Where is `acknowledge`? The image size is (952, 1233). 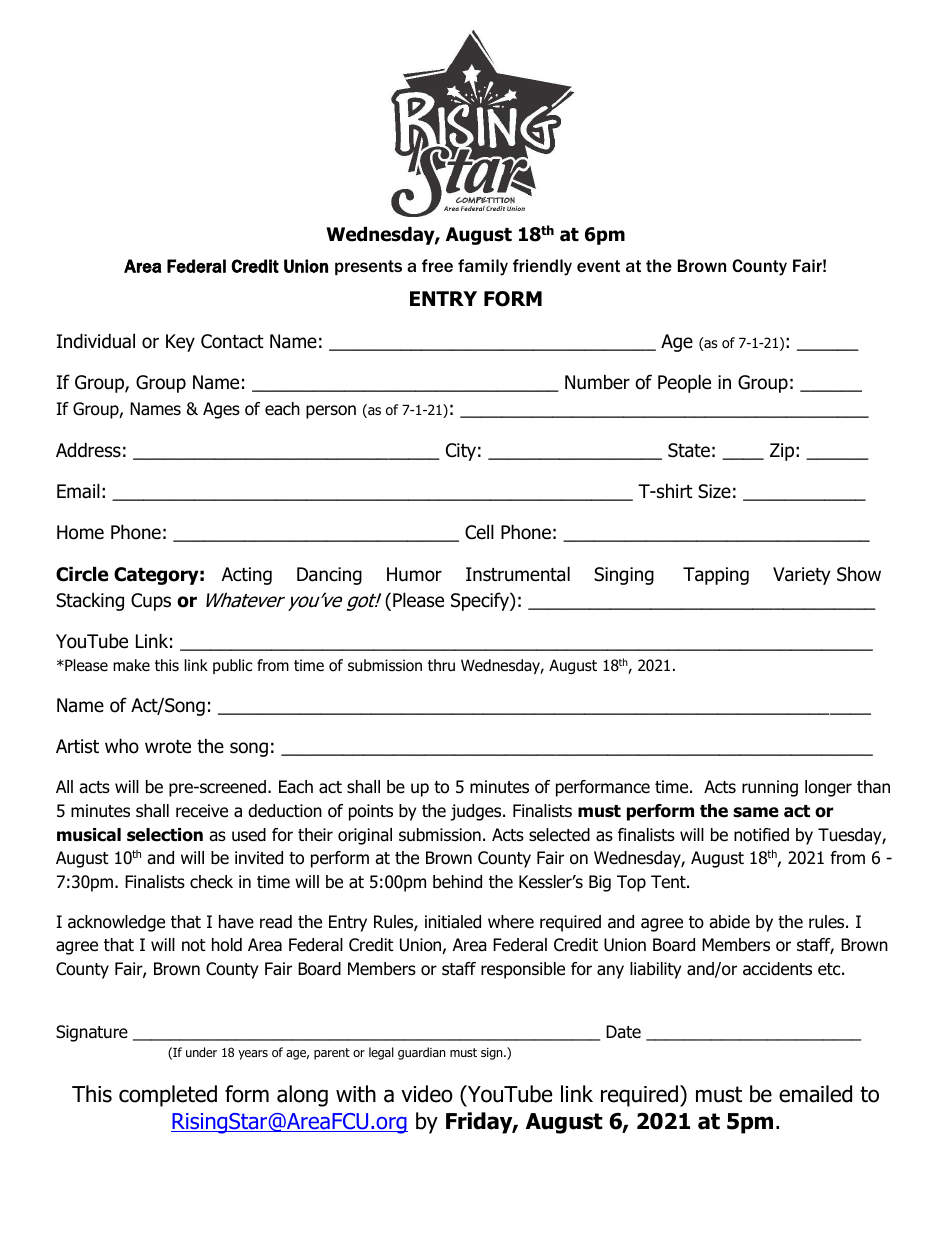
acknowledge is located at coordinates (116, 923).
